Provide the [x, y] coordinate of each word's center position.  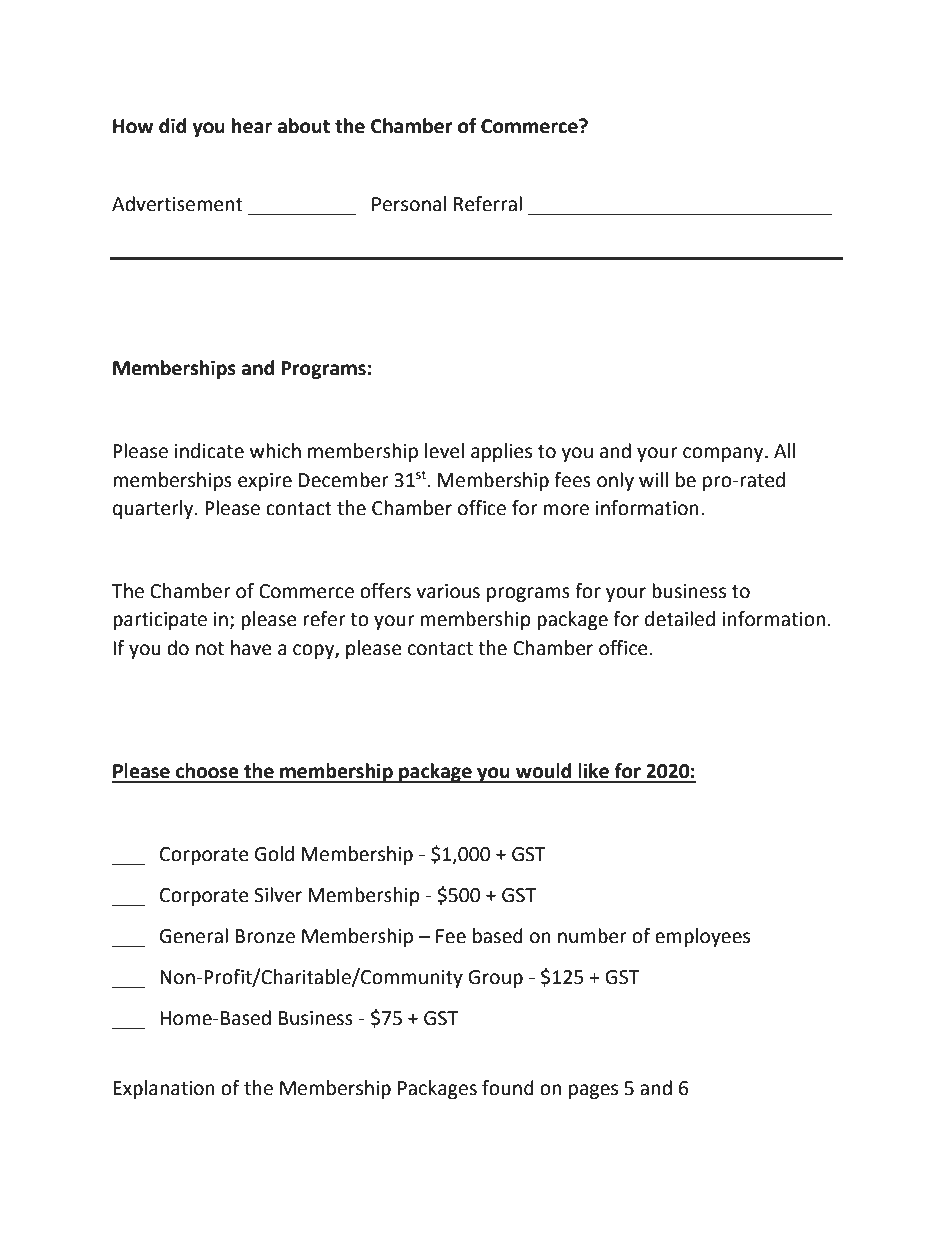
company [724, 454]
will [653, 479]
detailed [680, 619]
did [172, 126]
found [508, 1088]
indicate [209, 451]
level [444, 451]
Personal [409, 204]
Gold [274, 854]
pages [593, 1091]
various [448, 591]
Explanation [164, 1089]
